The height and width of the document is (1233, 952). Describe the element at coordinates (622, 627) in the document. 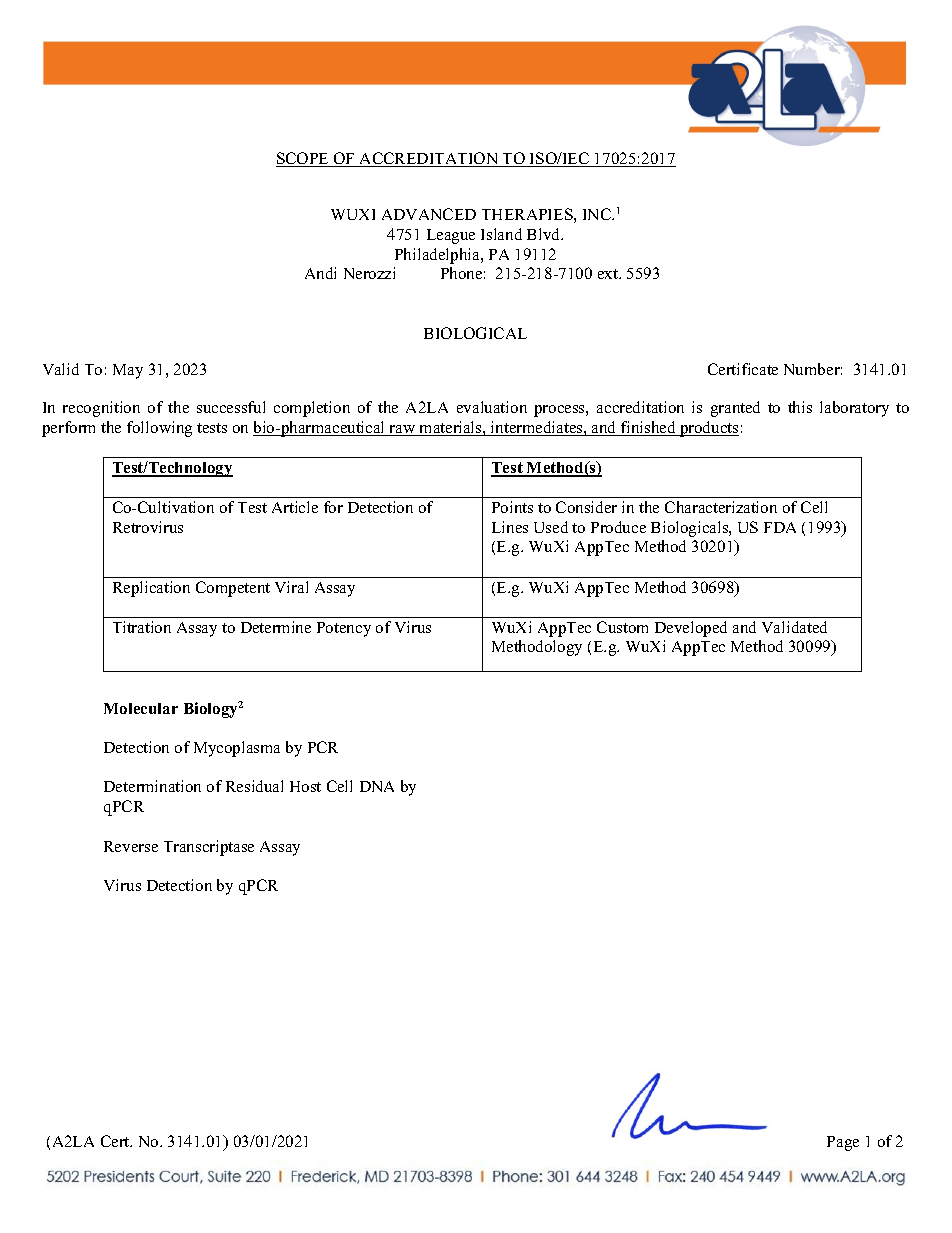

I see `Custom` at that location.
